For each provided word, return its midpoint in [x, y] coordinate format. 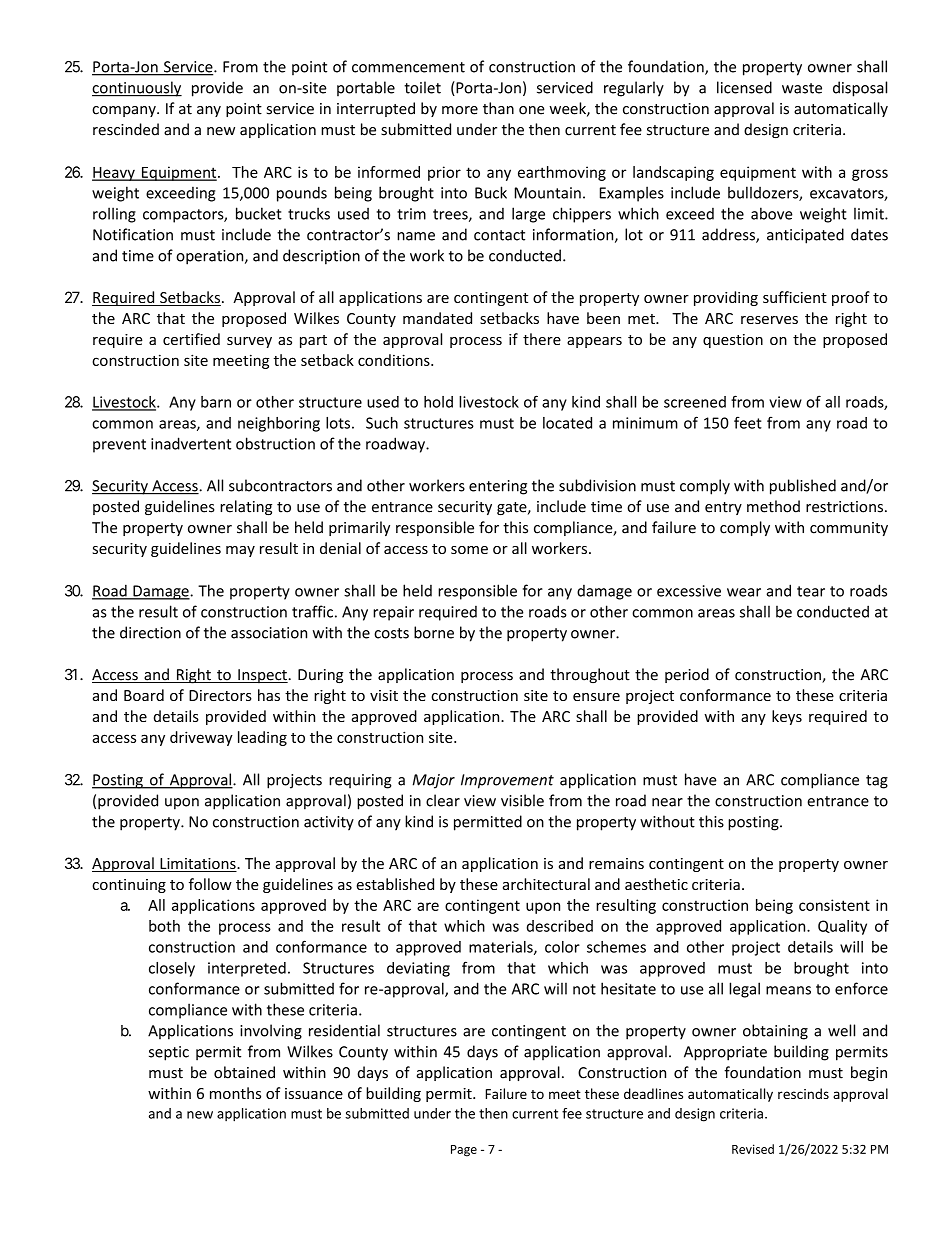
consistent [834, 905]
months [235, 1093]
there [542, 339]
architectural [546, 884]
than [498, 108]
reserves [769, 320]
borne [434, 632]
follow [210, 884]
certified [191, 339]
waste [802, 88]
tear [811, 591]
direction [150, 632]
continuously [137, 89]
